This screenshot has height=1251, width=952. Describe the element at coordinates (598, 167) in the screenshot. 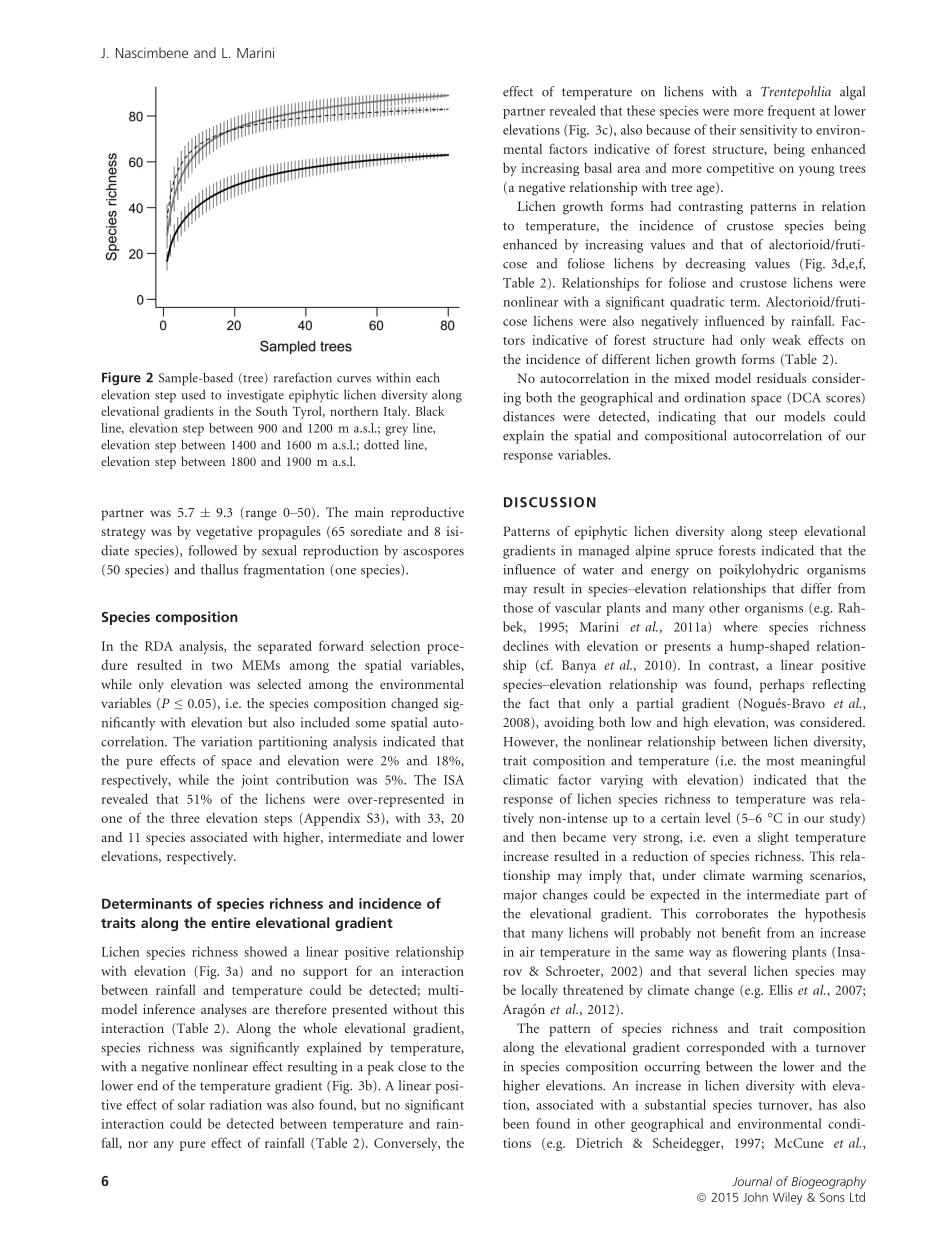

I see `basal` at that location.
